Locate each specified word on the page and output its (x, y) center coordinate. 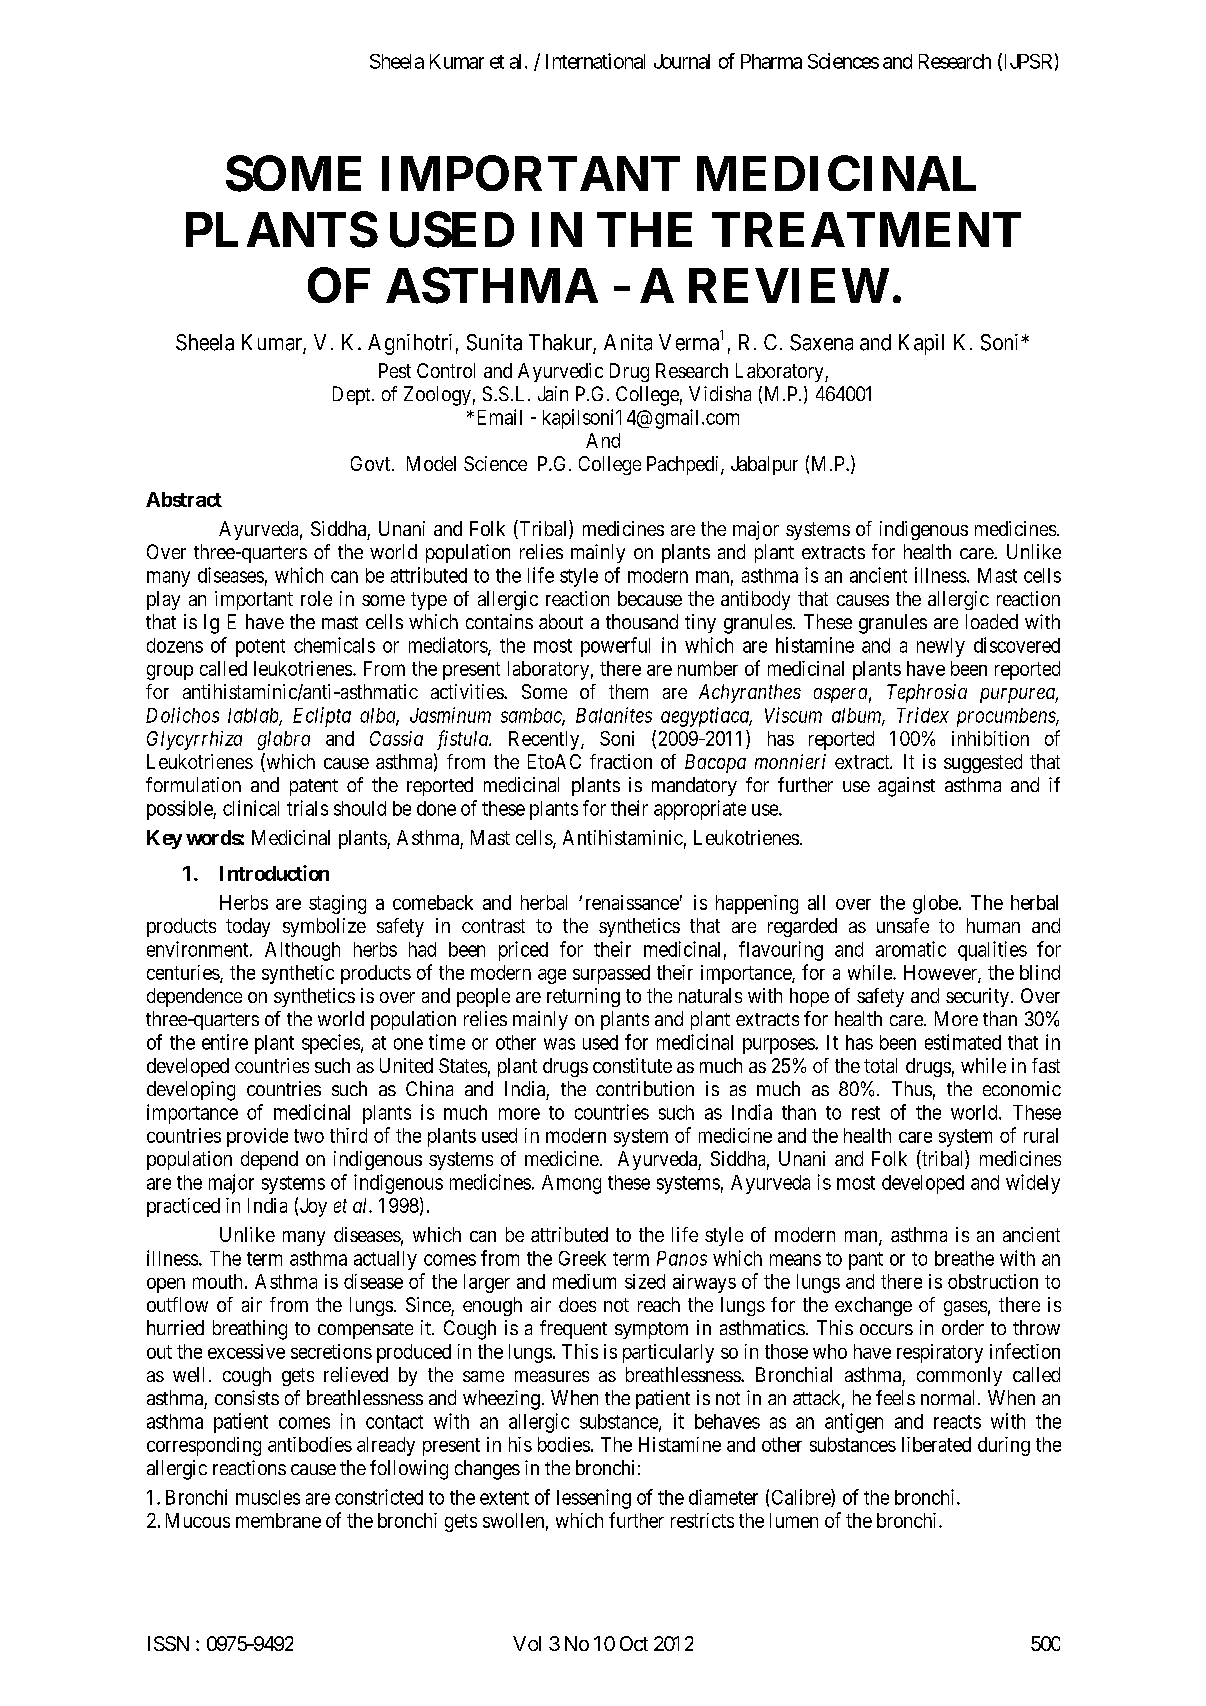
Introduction (274, 873)
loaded (992, 621)
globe (935, 904)
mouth (217, 1281)
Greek (582, 1258)
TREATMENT (866, 229)
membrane (278, 1520)
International (595, 61)
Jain (553, 393)
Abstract (184, 499)
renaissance (632, 902)
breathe (964, 1258)
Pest (395, 370)
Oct (634, 1643)
